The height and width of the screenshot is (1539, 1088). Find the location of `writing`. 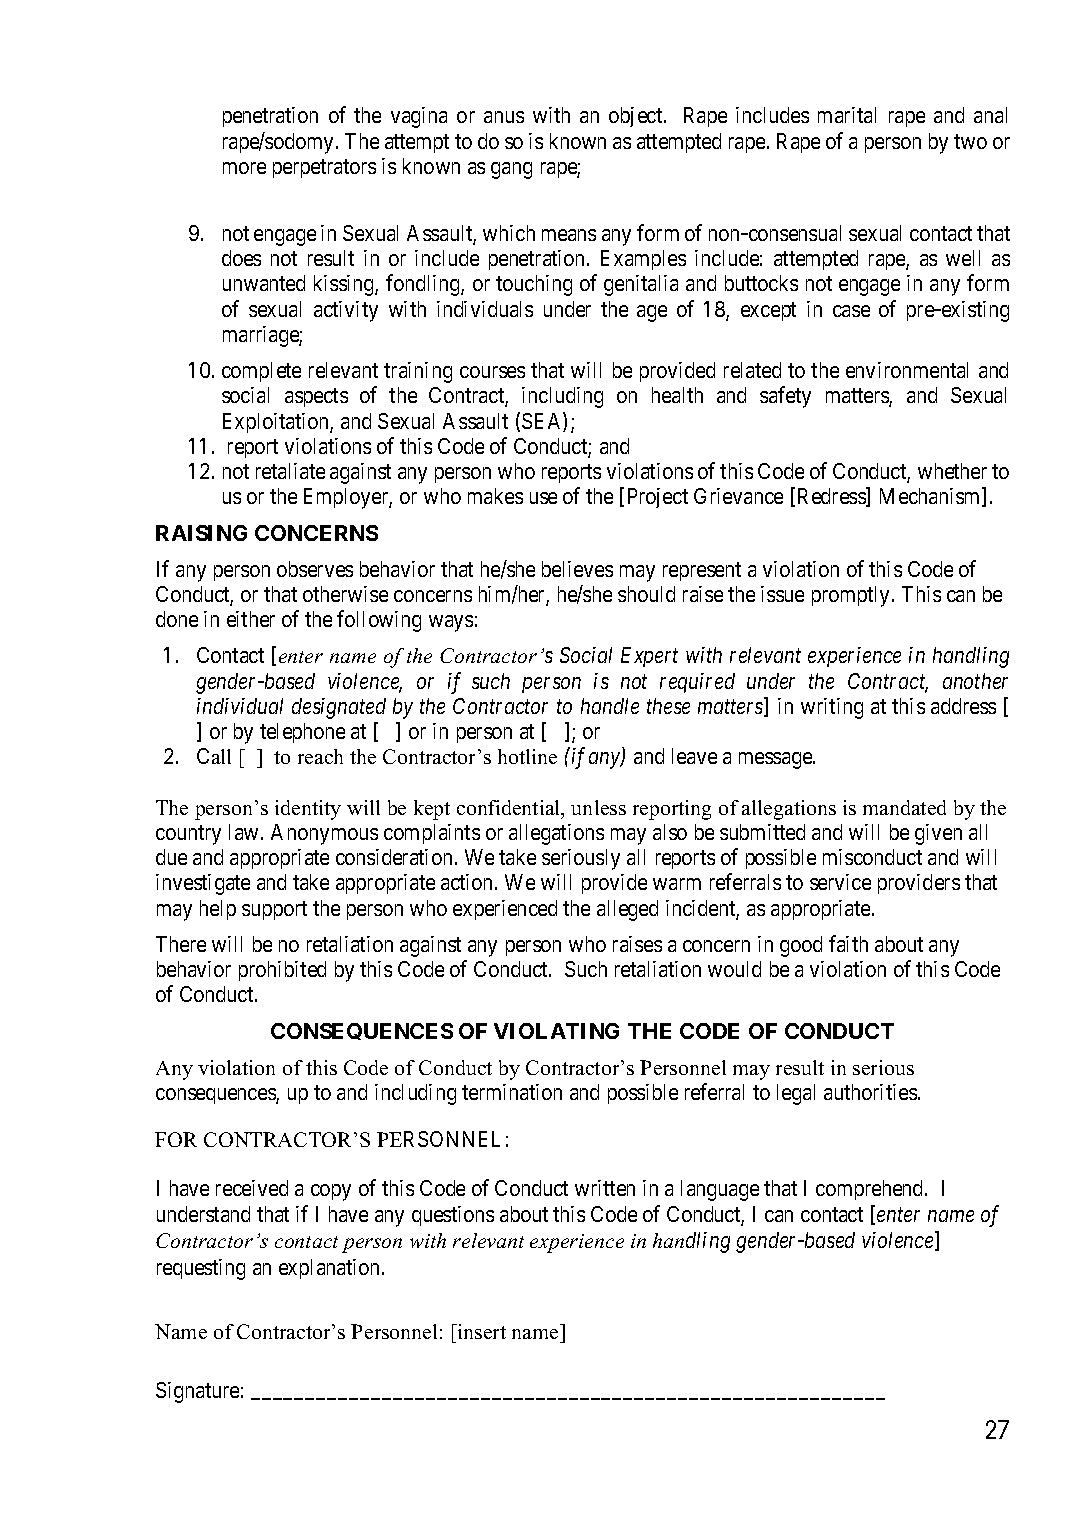

writing is located at coordinates (832, 708).
